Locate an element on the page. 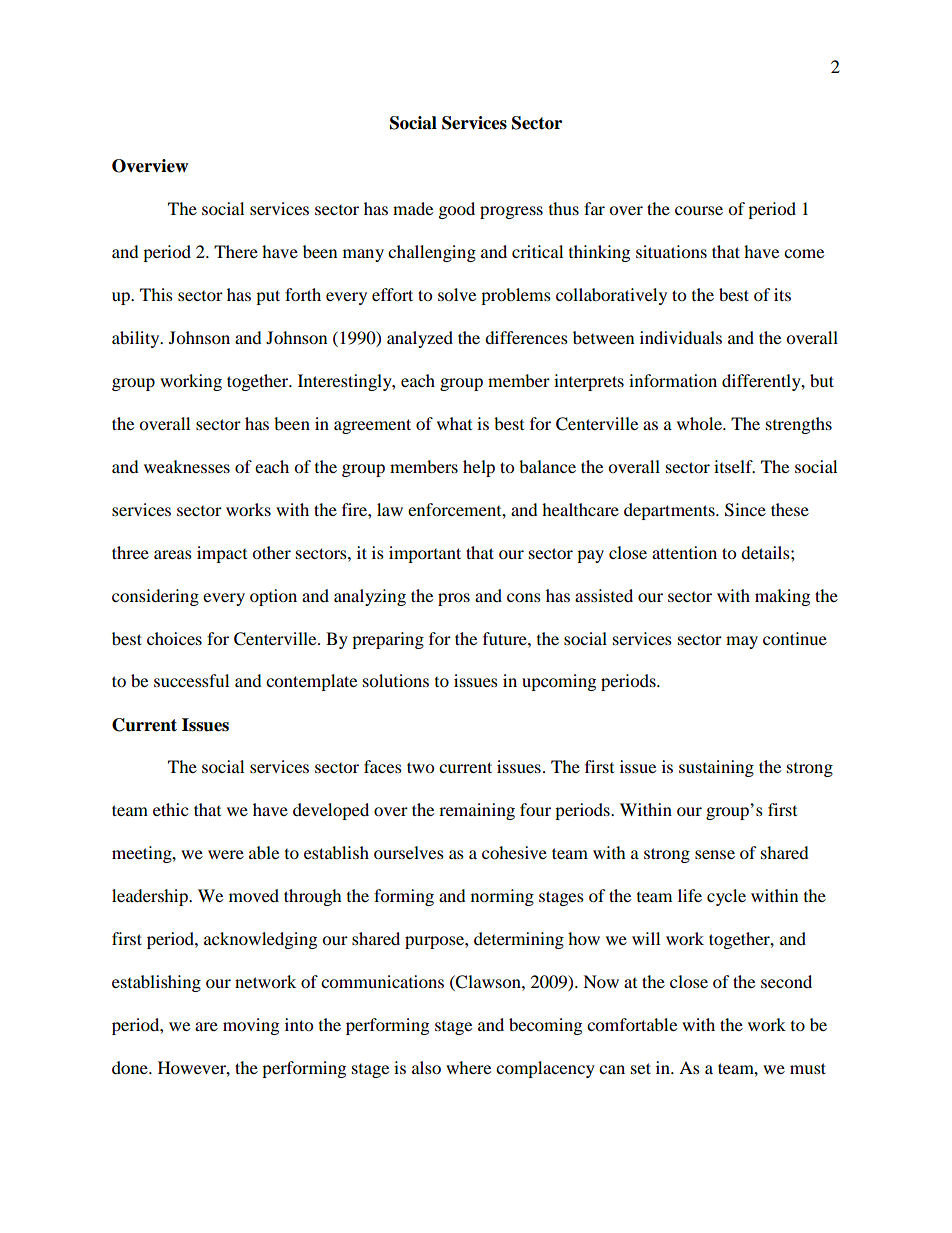 This page has width=952, height=1233. remaining is located at coordinates (477, 811).
